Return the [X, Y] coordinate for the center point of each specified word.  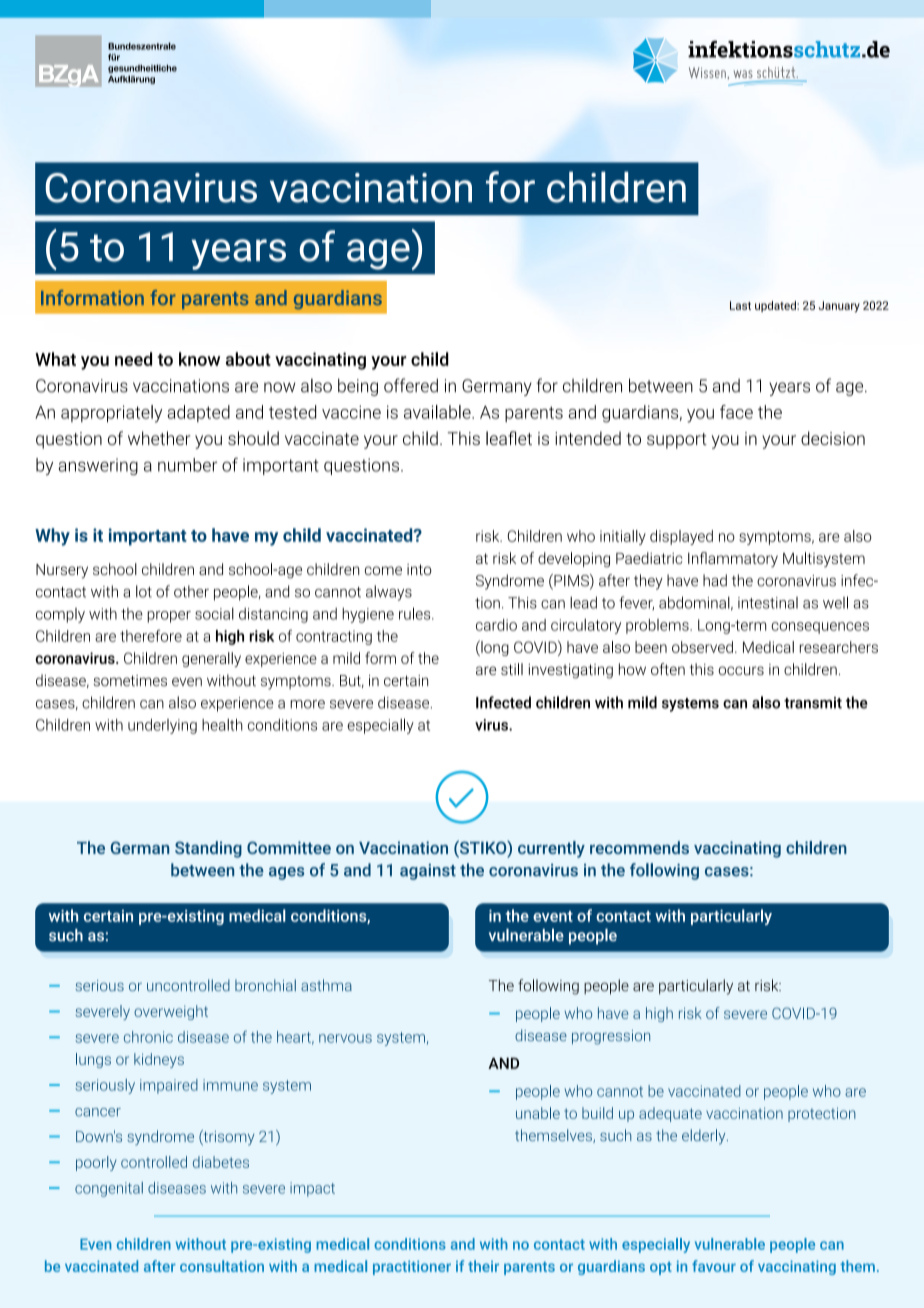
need [133, 359]
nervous [345, 1038]
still [512, 669]
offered [411, 385]
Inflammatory [733, 559]
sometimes [130, 681]
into [419, 569]
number [187, 465]
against [428, 872]
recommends [639, 847]
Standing [208, 849]
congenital [109, 1189]
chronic [148, 1037]
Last [740, 305]
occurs [741, 670]
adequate [670, 1114]
